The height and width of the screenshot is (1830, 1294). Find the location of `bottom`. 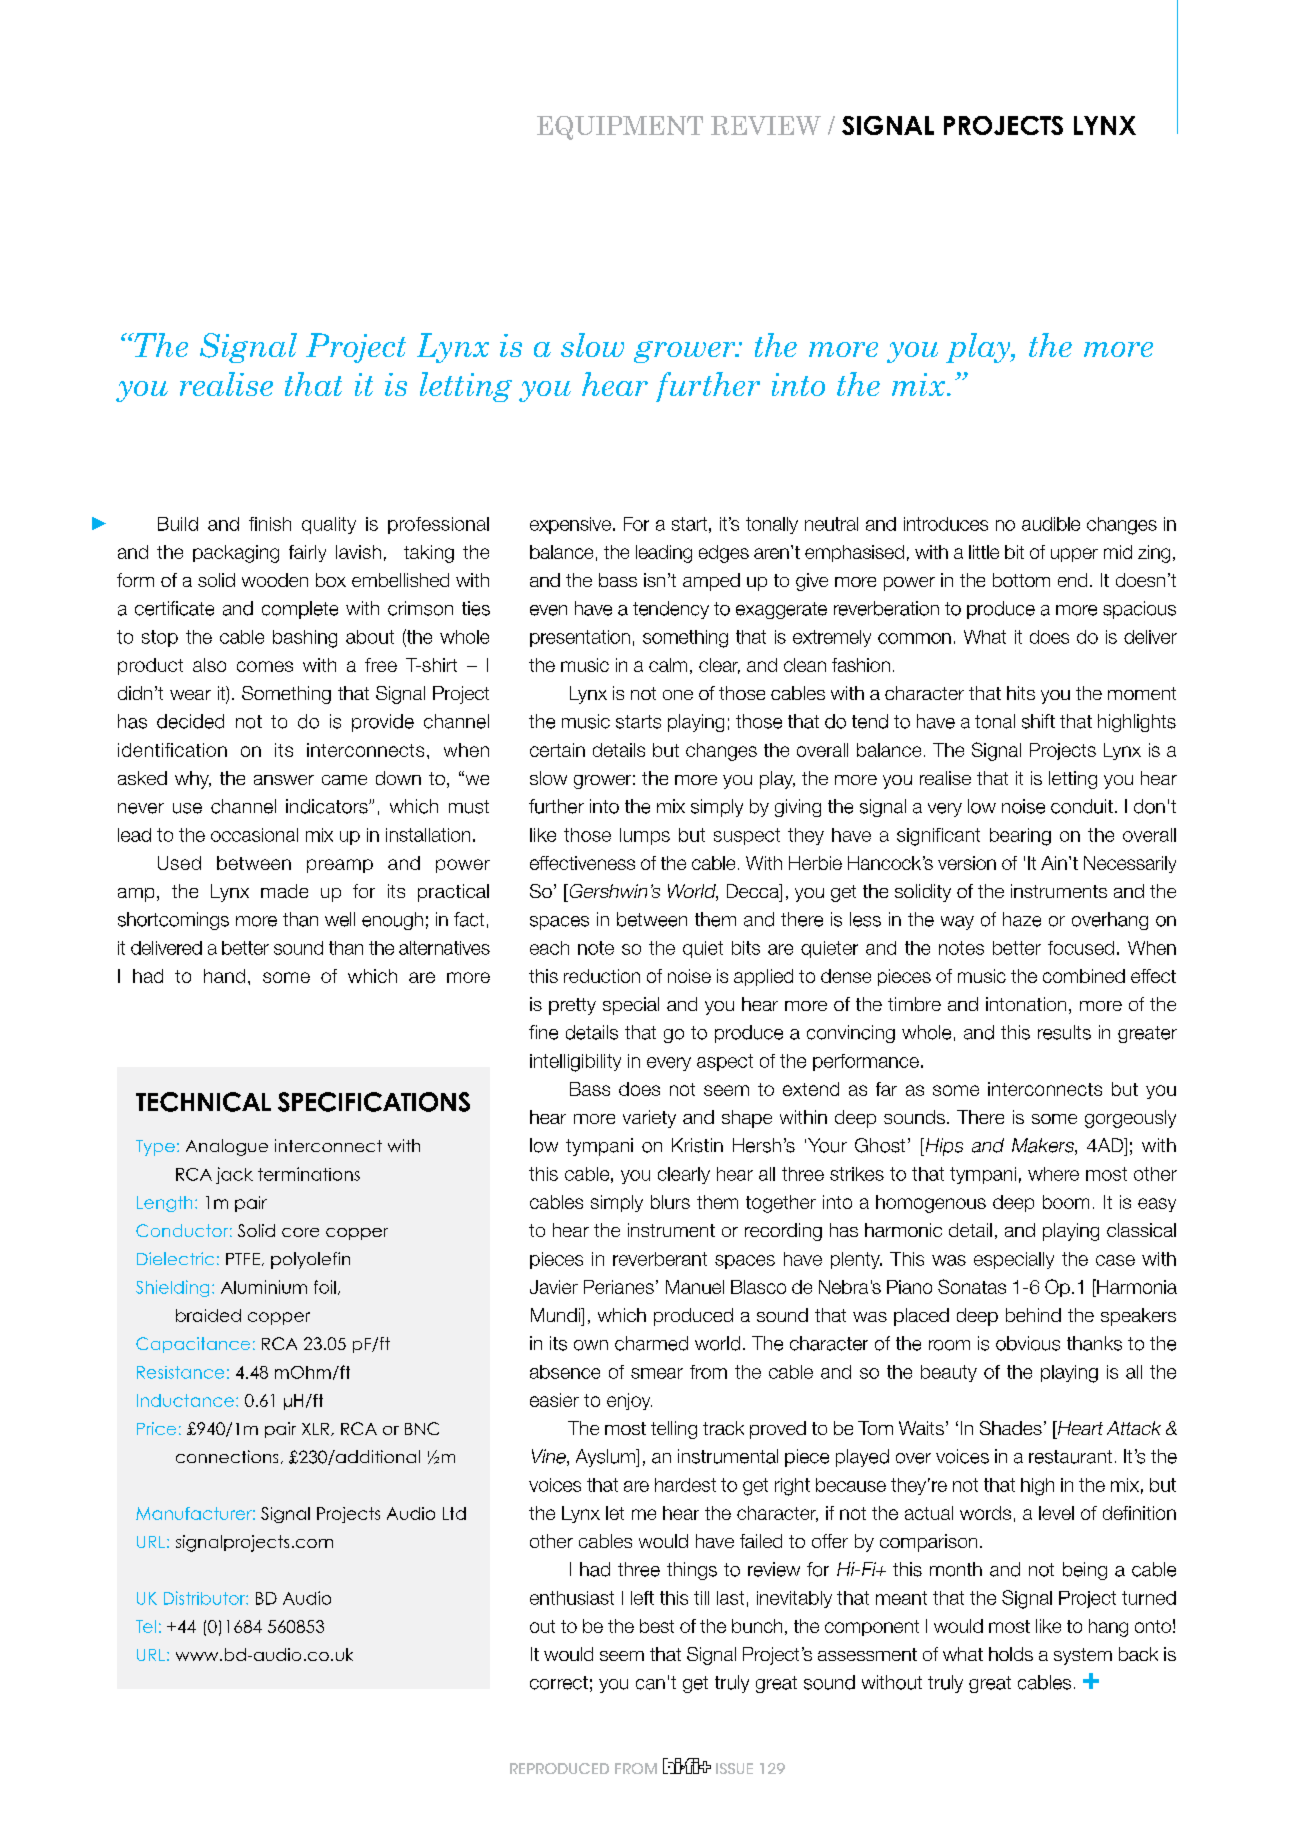

bottom is located at coordinates (1021, 580).
